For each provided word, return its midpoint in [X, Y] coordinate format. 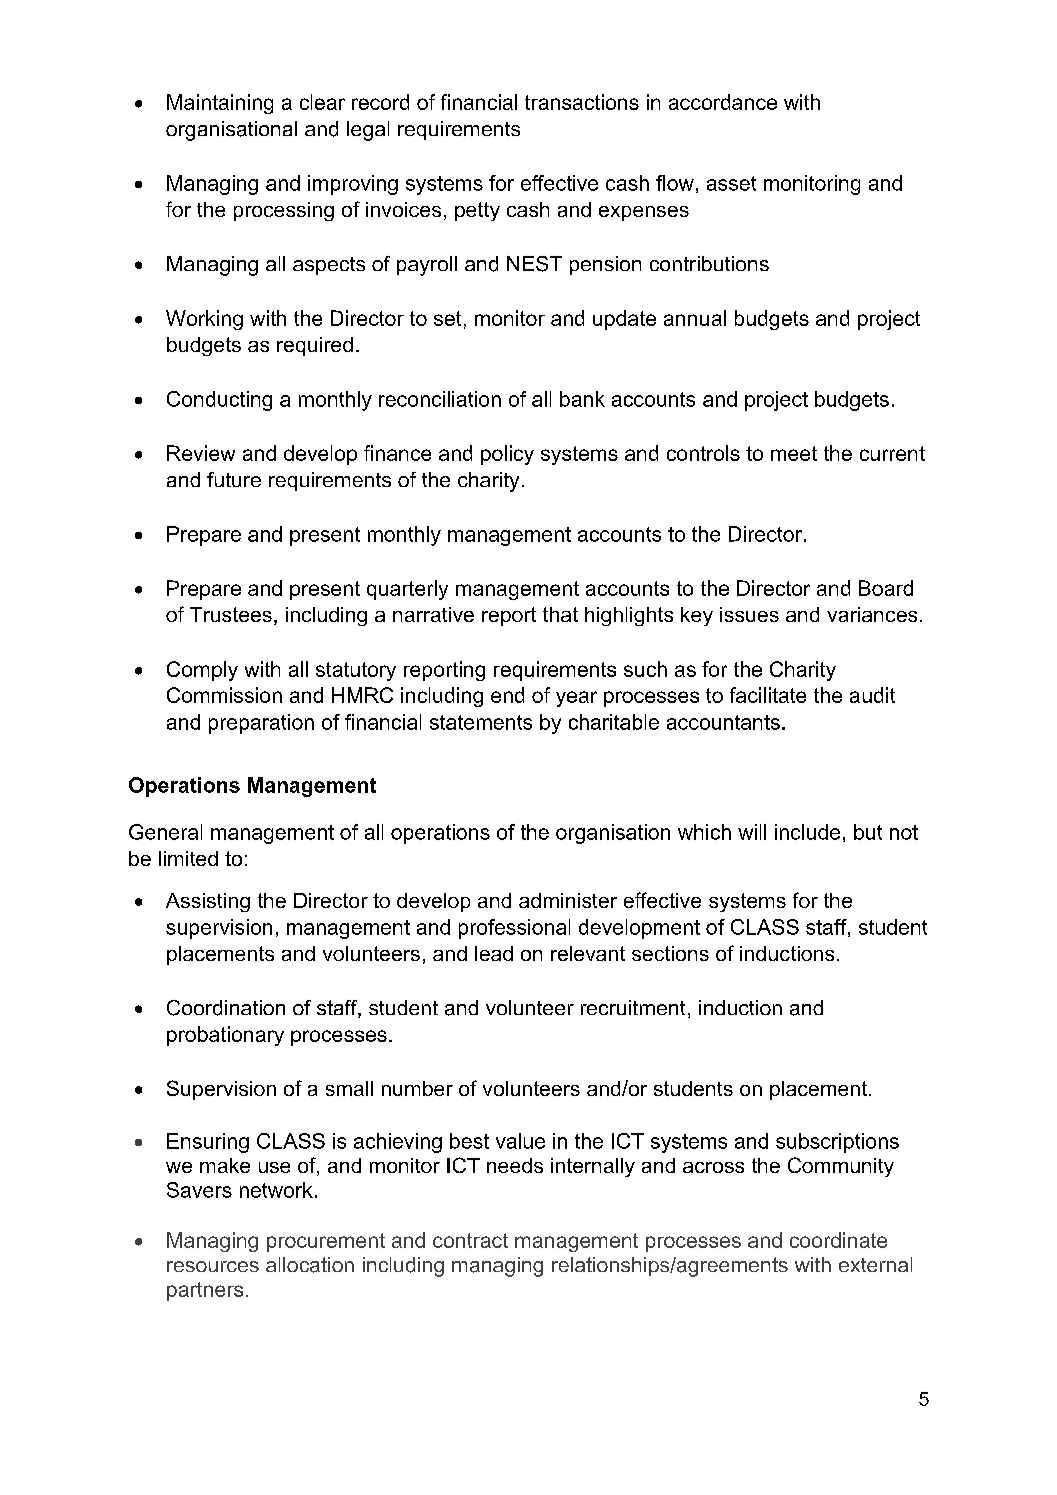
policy [507, 455]
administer [568, 900]
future [234, 479]
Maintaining [220, 104]
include [807, 832]
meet [794, 453]
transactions [582, 102]
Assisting [208, 902]
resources [213, 1266]
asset [731, 183]
